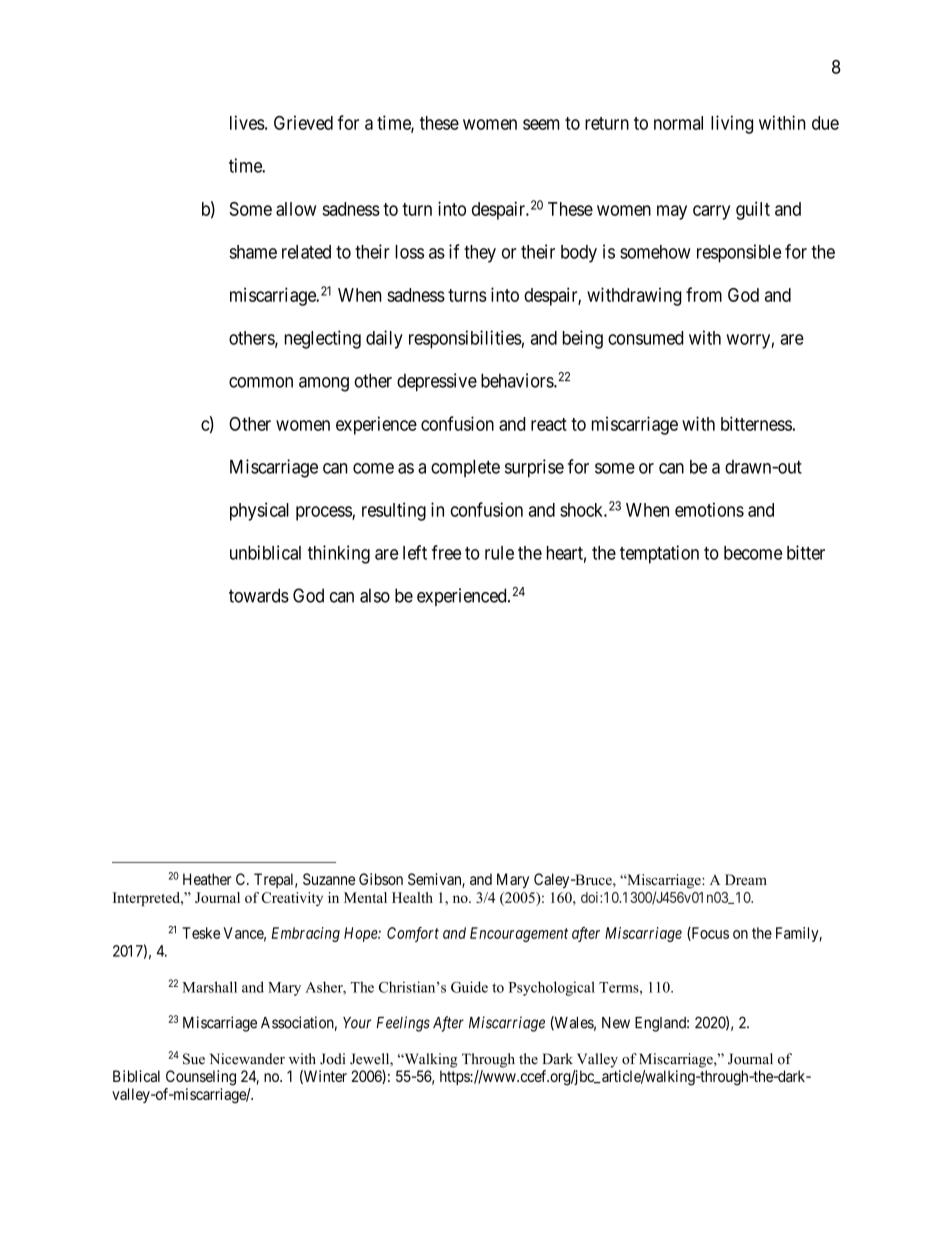 The image size is (952, 1233). I want to click on seem, so click(541, 124).
